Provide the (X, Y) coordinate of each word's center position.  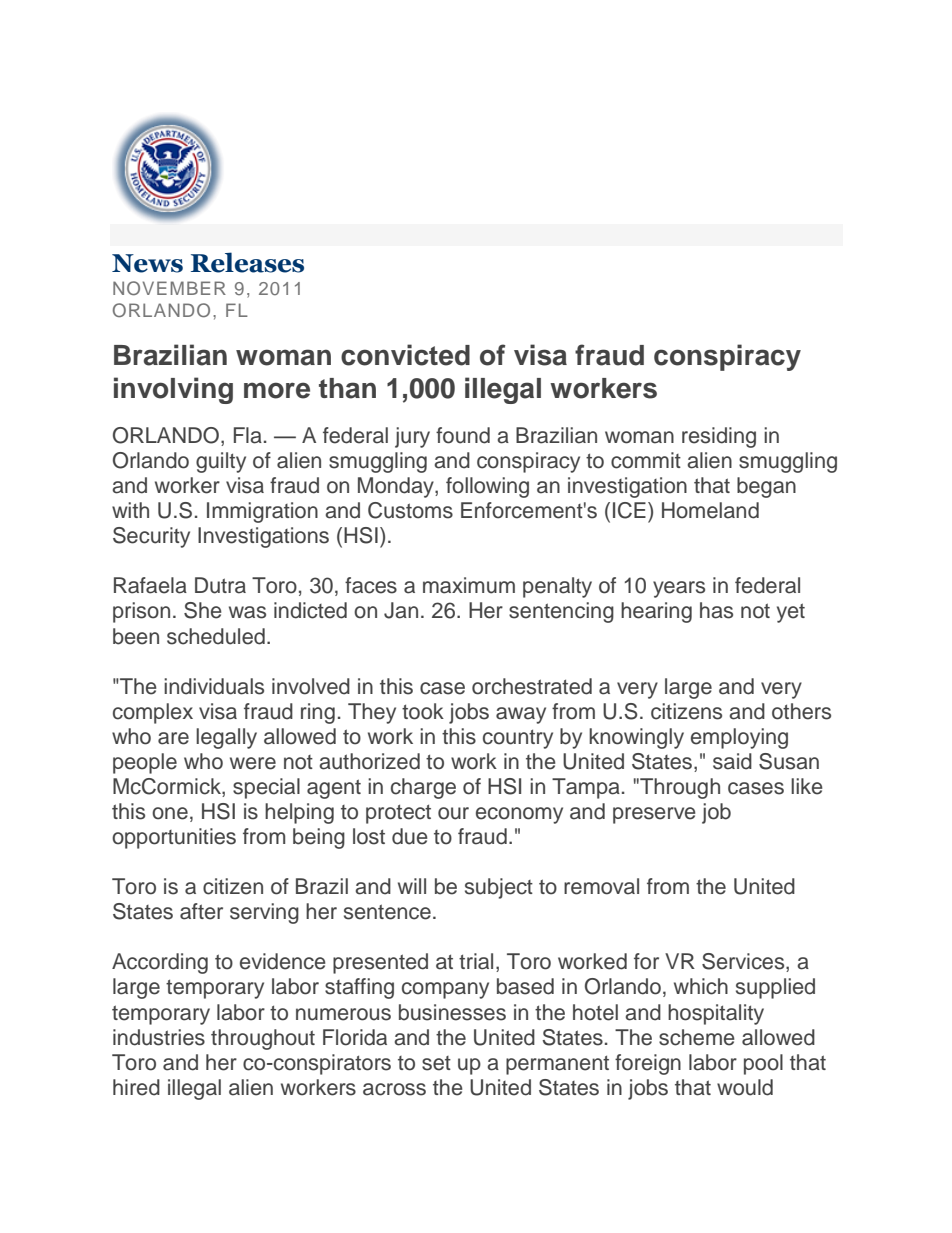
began (766, 487)
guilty (221, 462)
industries (159, 1037)
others (801, 711)
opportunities (174, 838)
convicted (405, 355)
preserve (654, 815)
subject (499, 888)
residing (719, 437)
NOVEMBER (169, 288)
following (487, 487)
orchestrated (532, 686)
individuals (214, 686)
